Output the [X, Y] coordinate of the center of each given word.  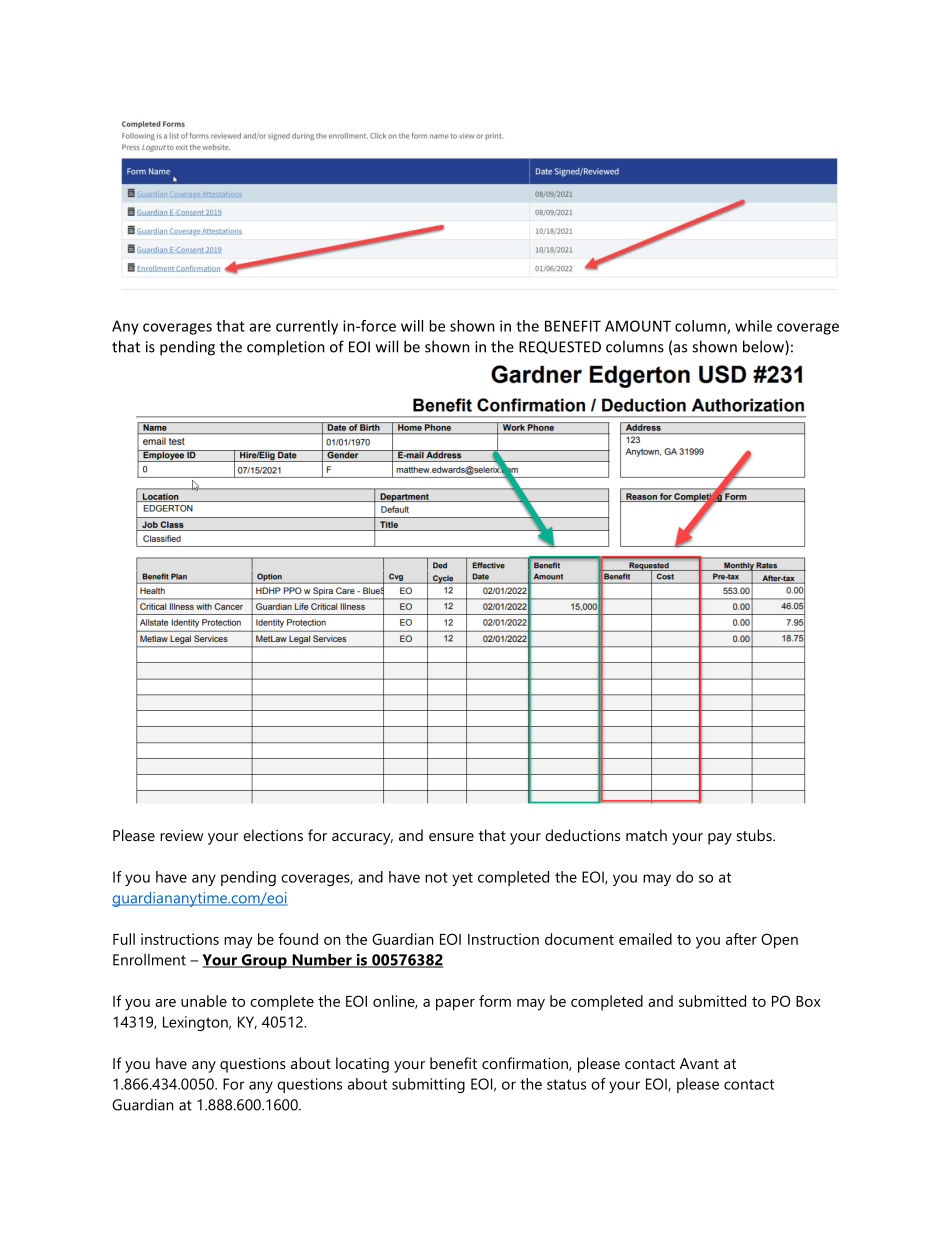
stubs [755, 835]
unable [204, 1001]
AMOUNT [638, 326]
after [741, 939]
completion [286, 348]
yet [462, 879]
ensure [451, 837]
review [181, 835]
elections [273, 835]
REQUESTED [560, 347]
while [753, 326]
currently [307, 327]
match [646, 835]
